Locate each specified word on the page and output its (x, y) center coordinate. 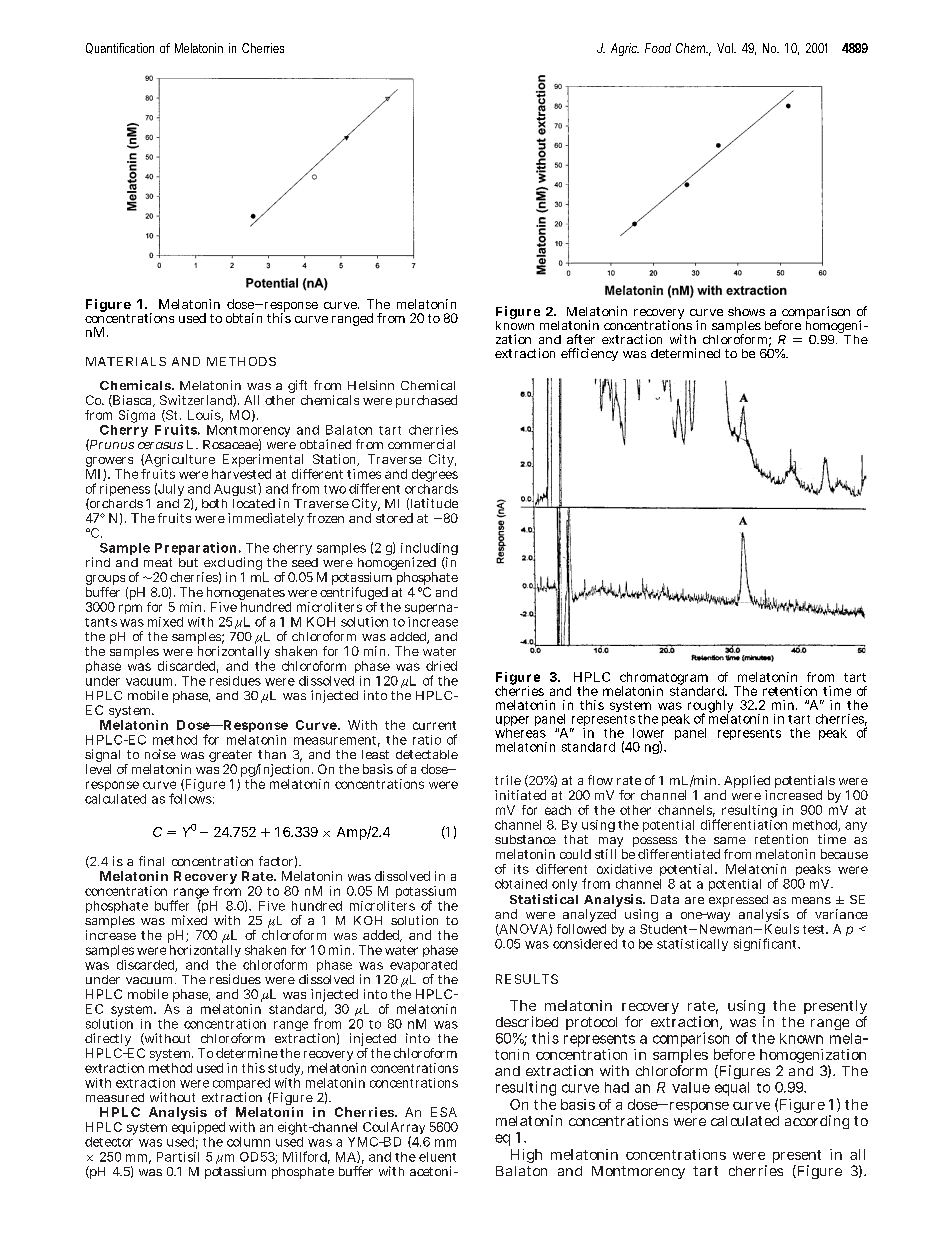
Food (658, 48)
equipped (198, 1130)
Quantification (120, 48)
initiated (520, 795)
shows (746, 311)
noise (160, 754)
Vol (726, 48)
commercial (421, 444)
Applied (747, 783)
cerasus (160, 445)
